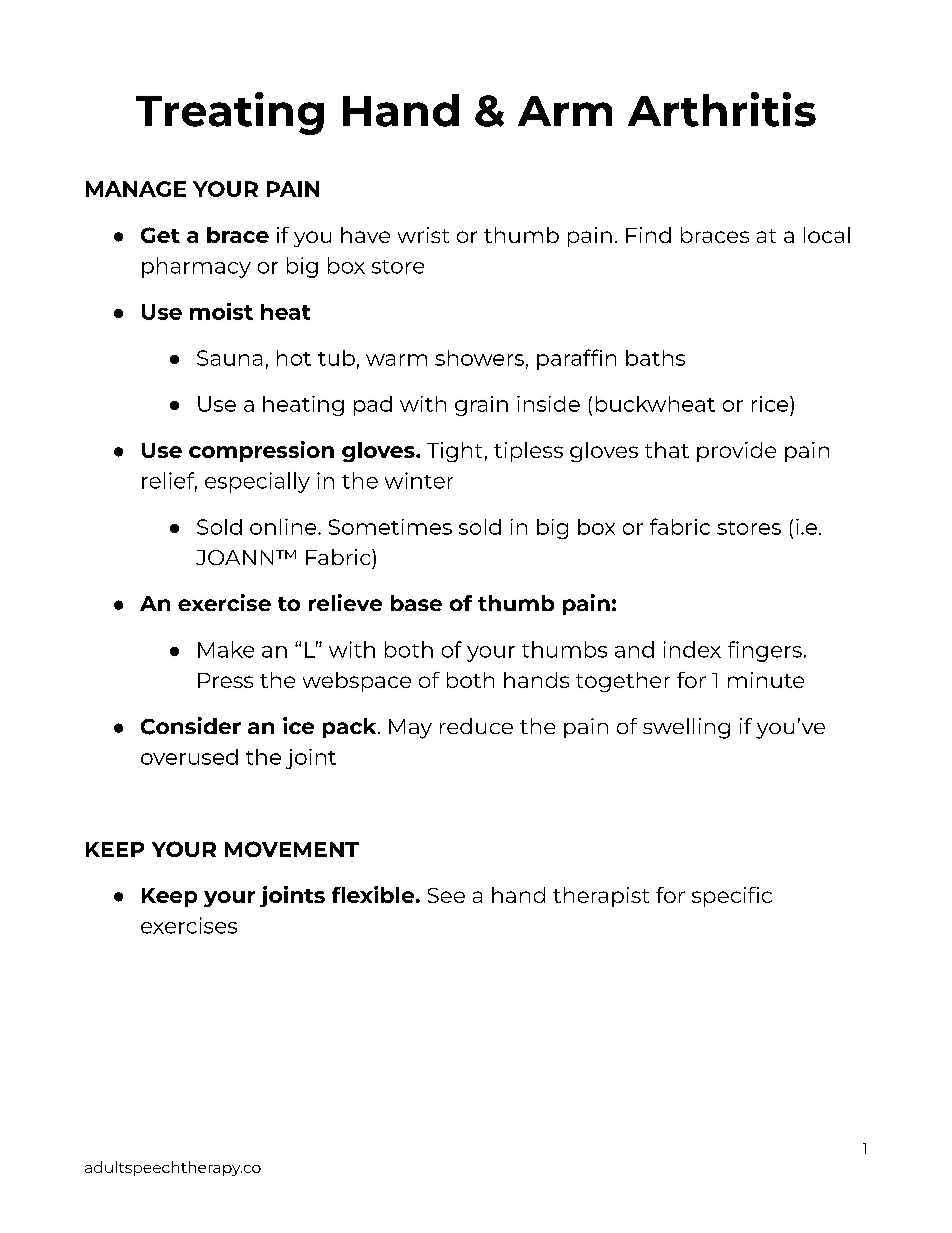 The width and height of the document is (952, 1233). What do you see at coordinates (230, 113) in the document?
I see `Treating` at bounding box center [230, 113].
